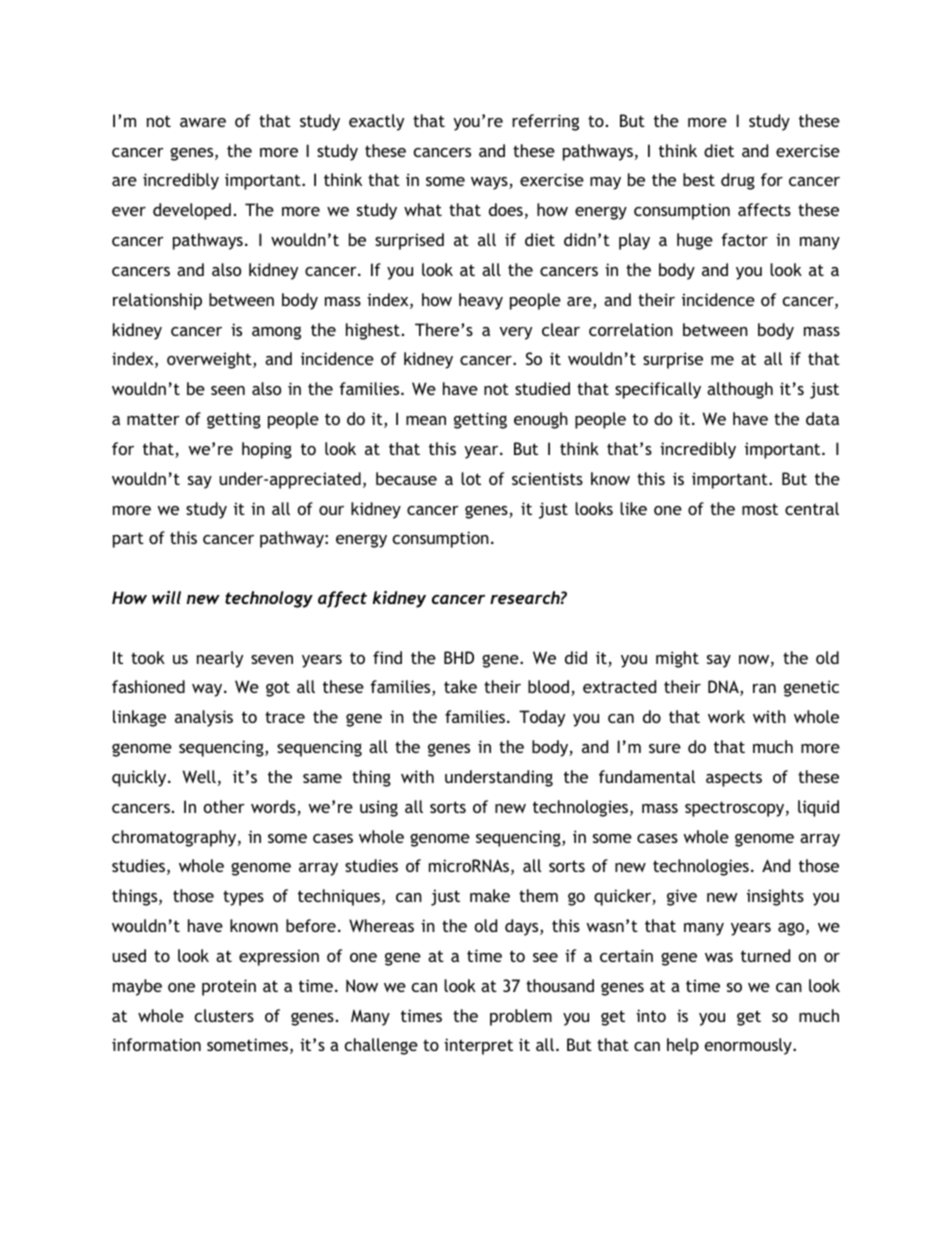  I want to click on DNA, so click(724, 688).
